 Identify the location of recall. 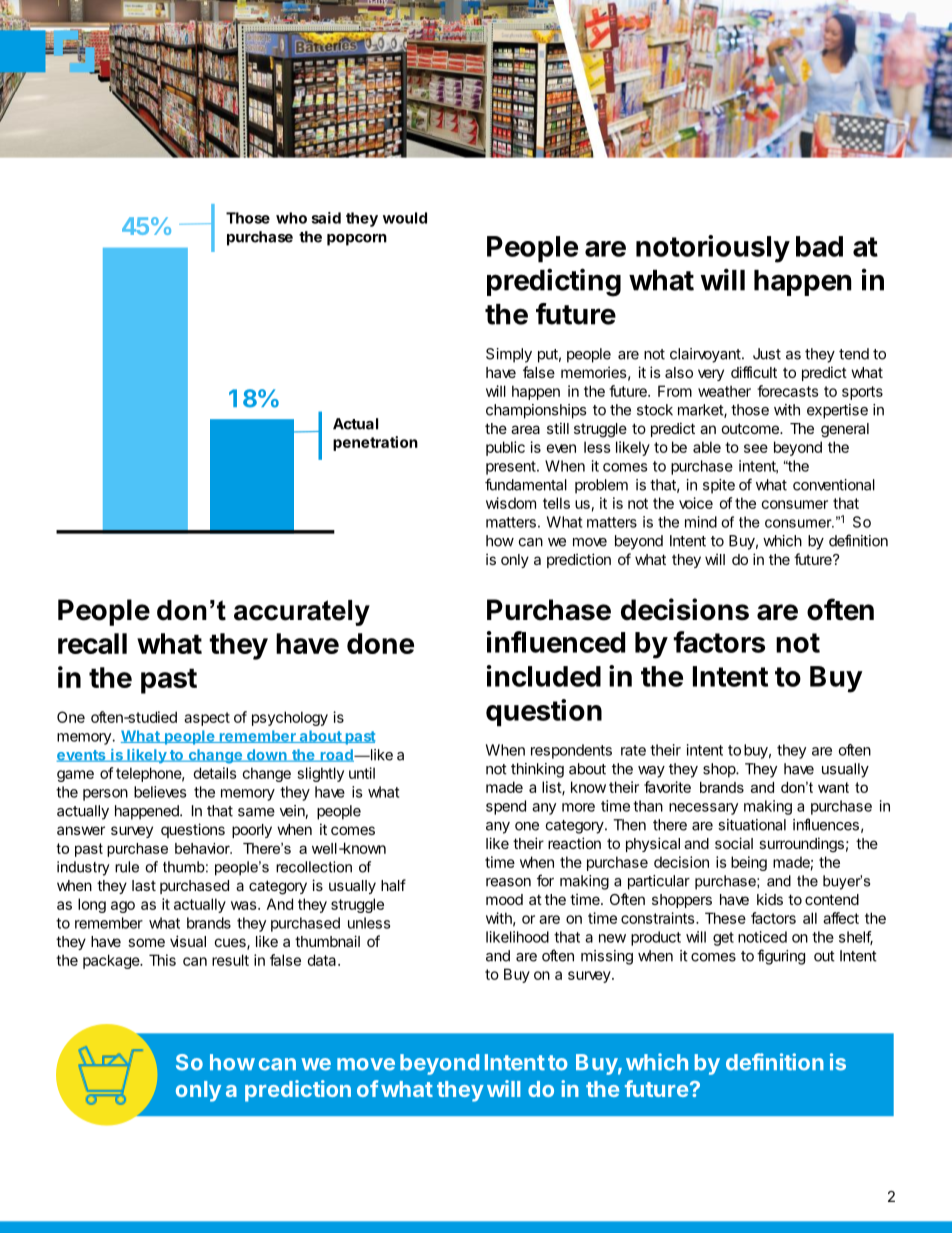
(92, 643).
